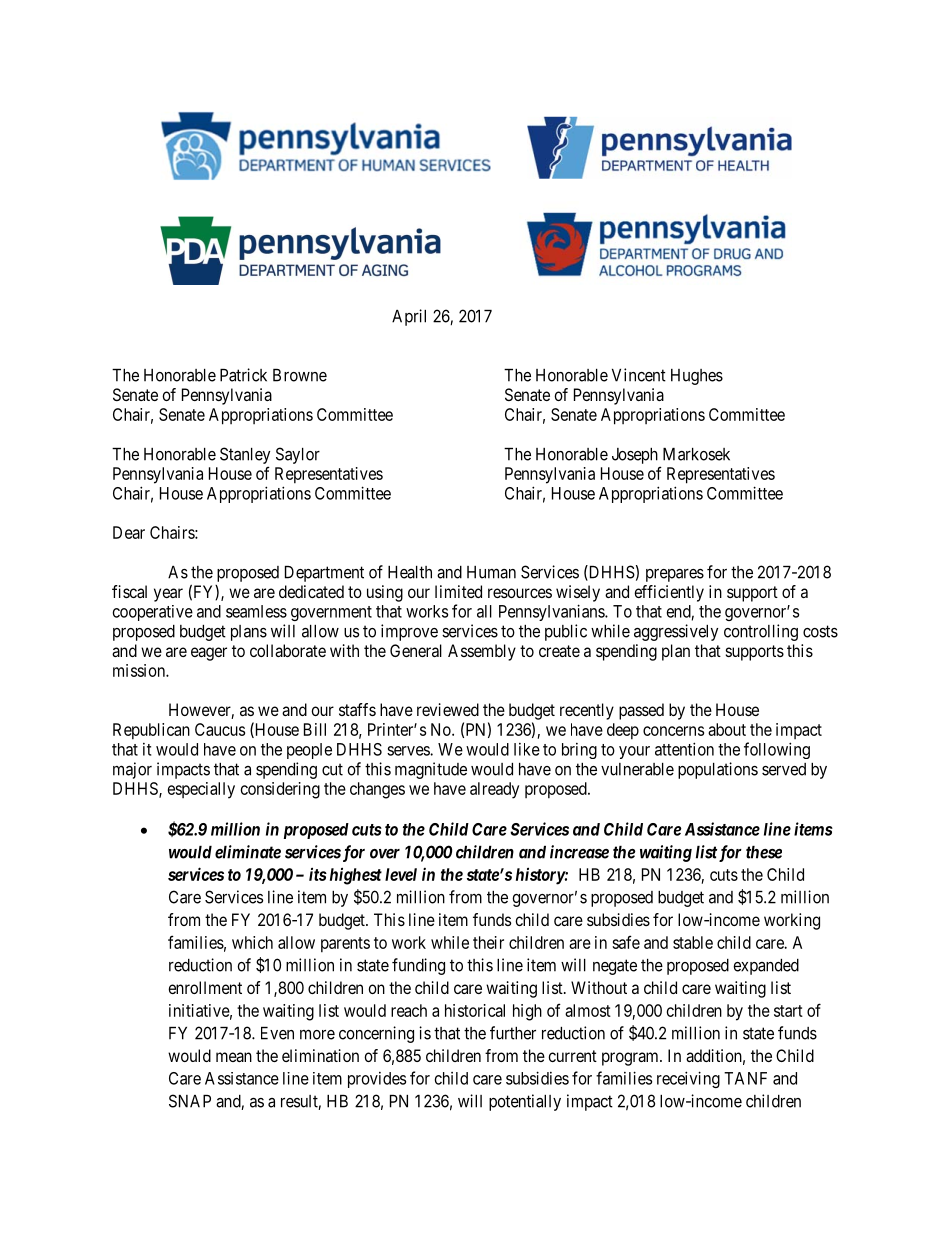 The width and height of the screenshot is (952, 1233). What do you see at coordinates (525, 1102) in the screenshot?
I see `potentially` at bounding box center [525, 1102].
